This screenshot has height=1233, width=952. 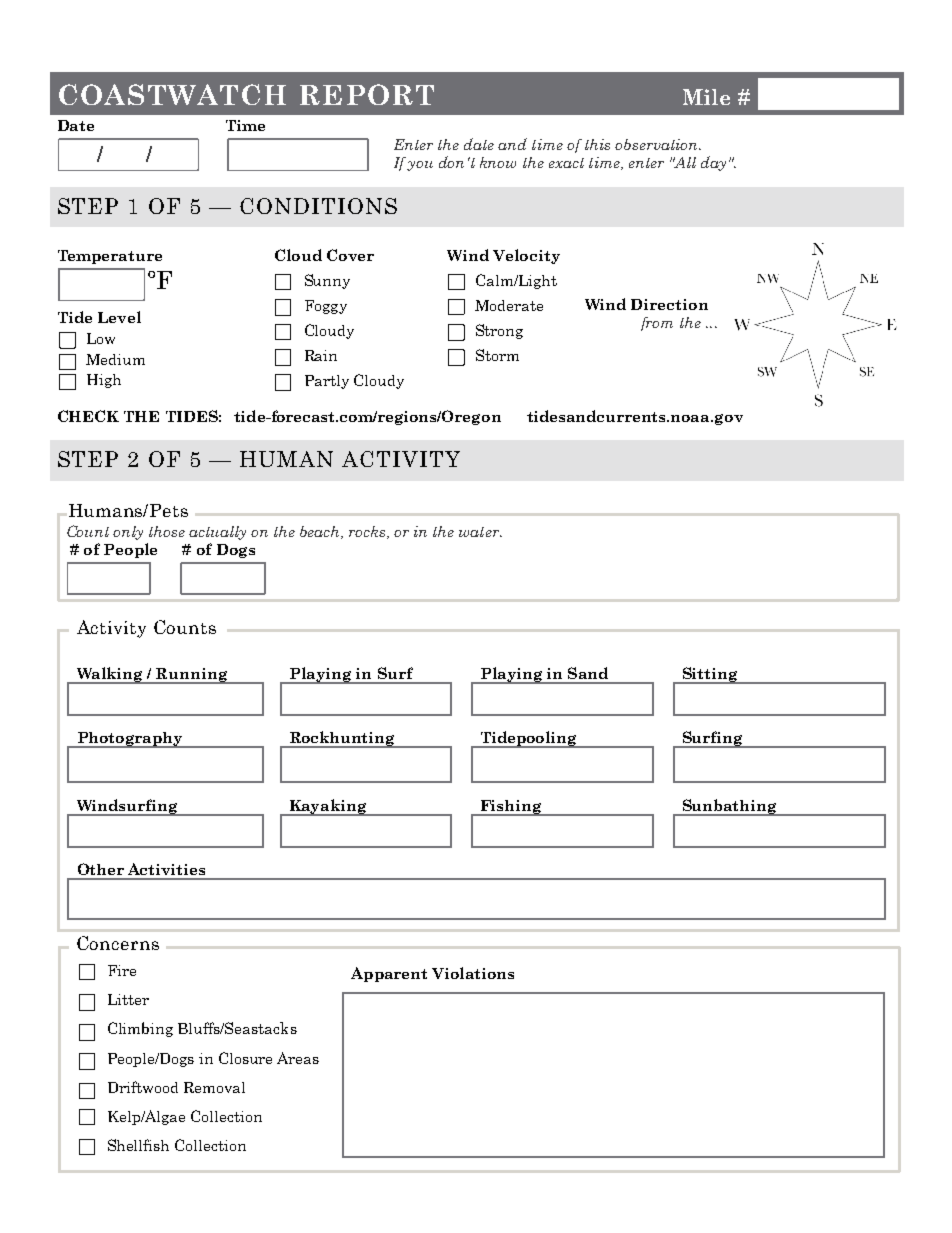 I want to click on Areas, so click(x=298, y=1058).
